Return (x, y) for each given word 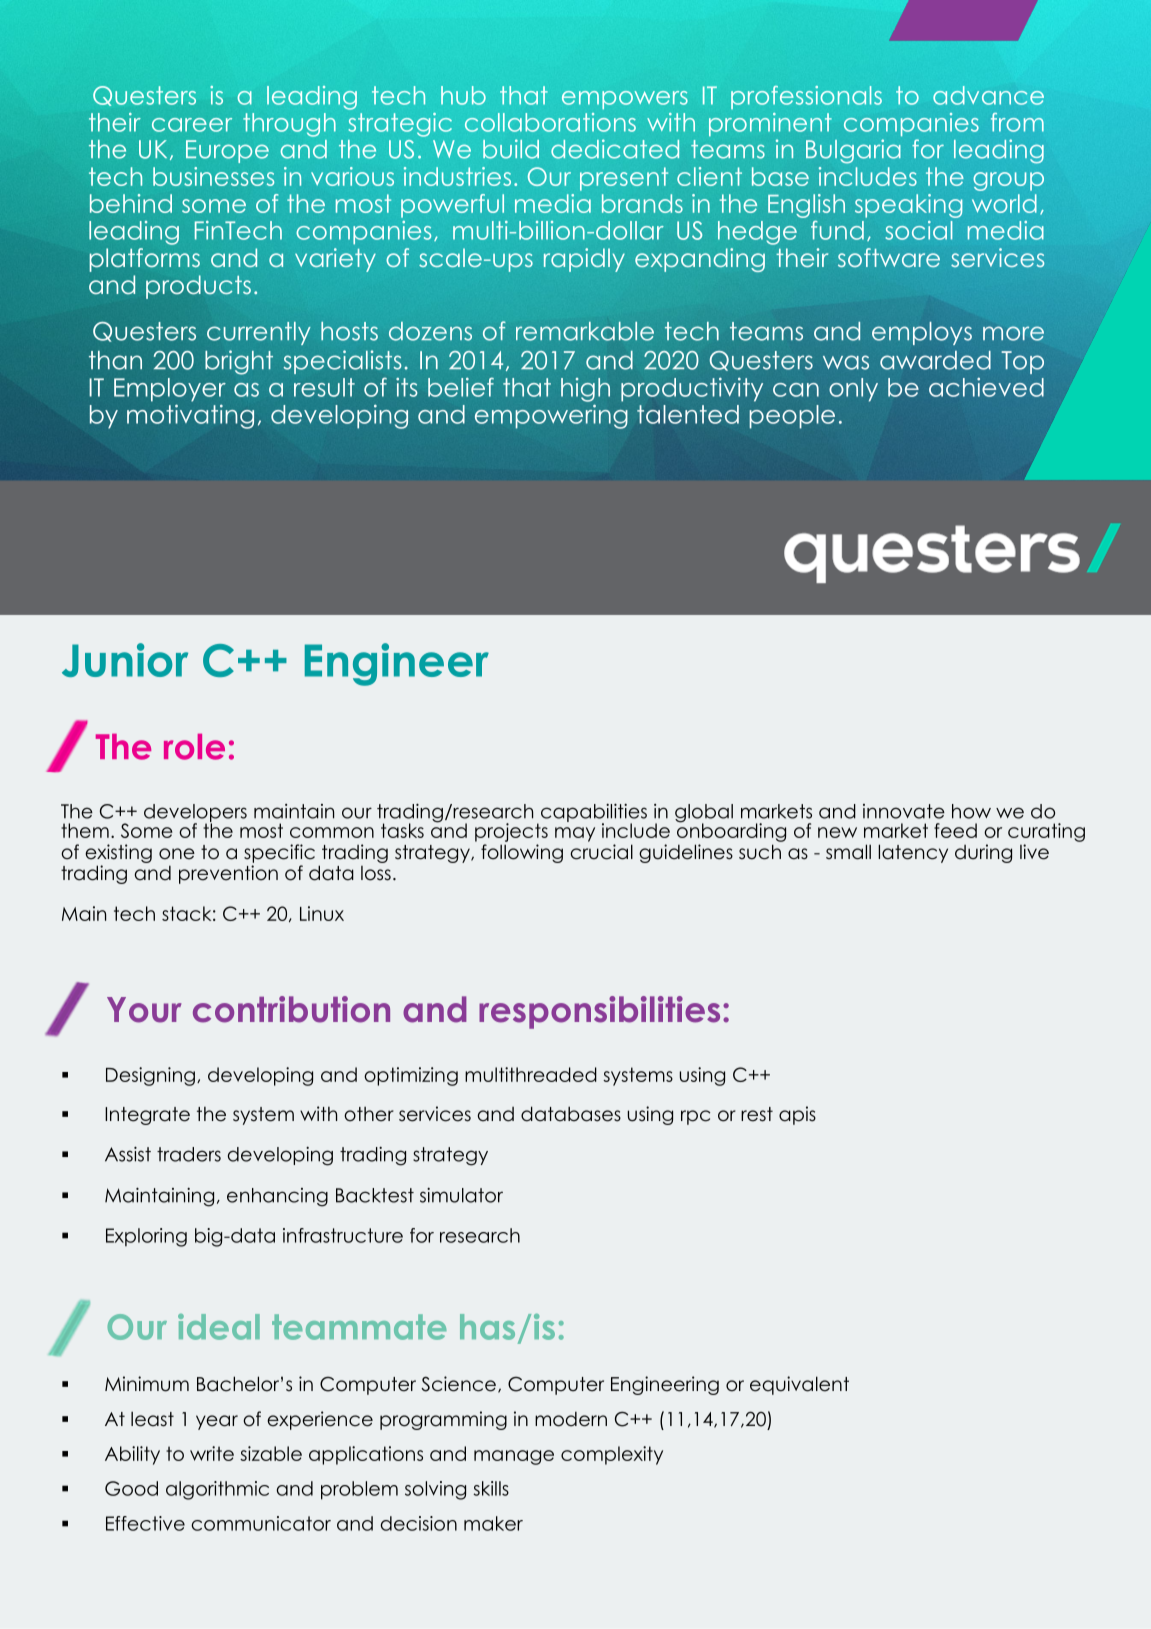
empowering (551, 416)
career (192, 125)
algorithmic (217, 1490)
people (792, 417)
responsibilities (599, 1012)
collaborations (550, 122)
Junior (125, 660)
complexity (612, 1455)
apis (797, 1115)
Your (144, 1010)
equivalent (799, 1385)
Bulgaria (853, 151)
